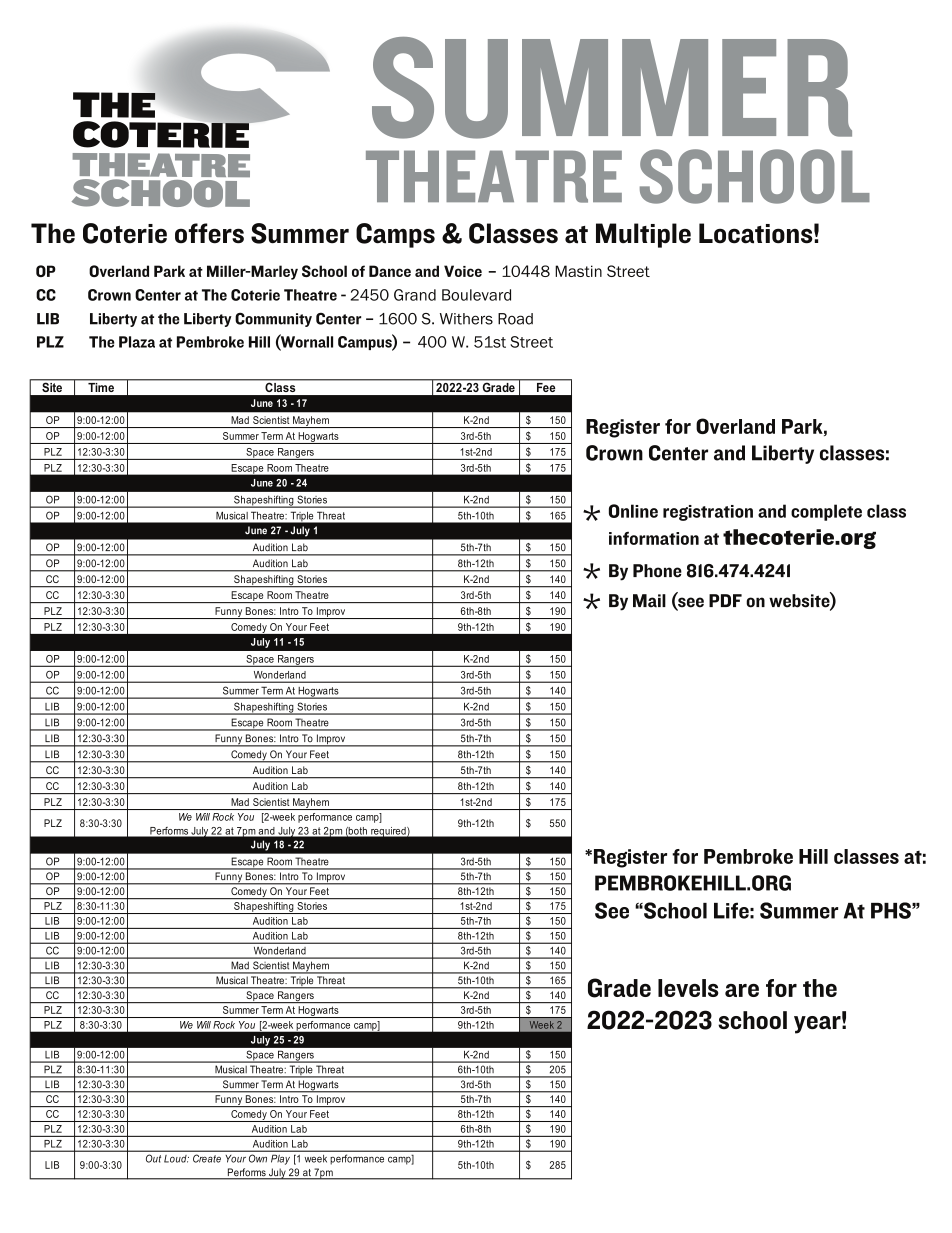 The height and width of the screenshot is (1233, 952). Describe the element at coordinates (209, 233) in the screenshot. I see `offers` at that location.
